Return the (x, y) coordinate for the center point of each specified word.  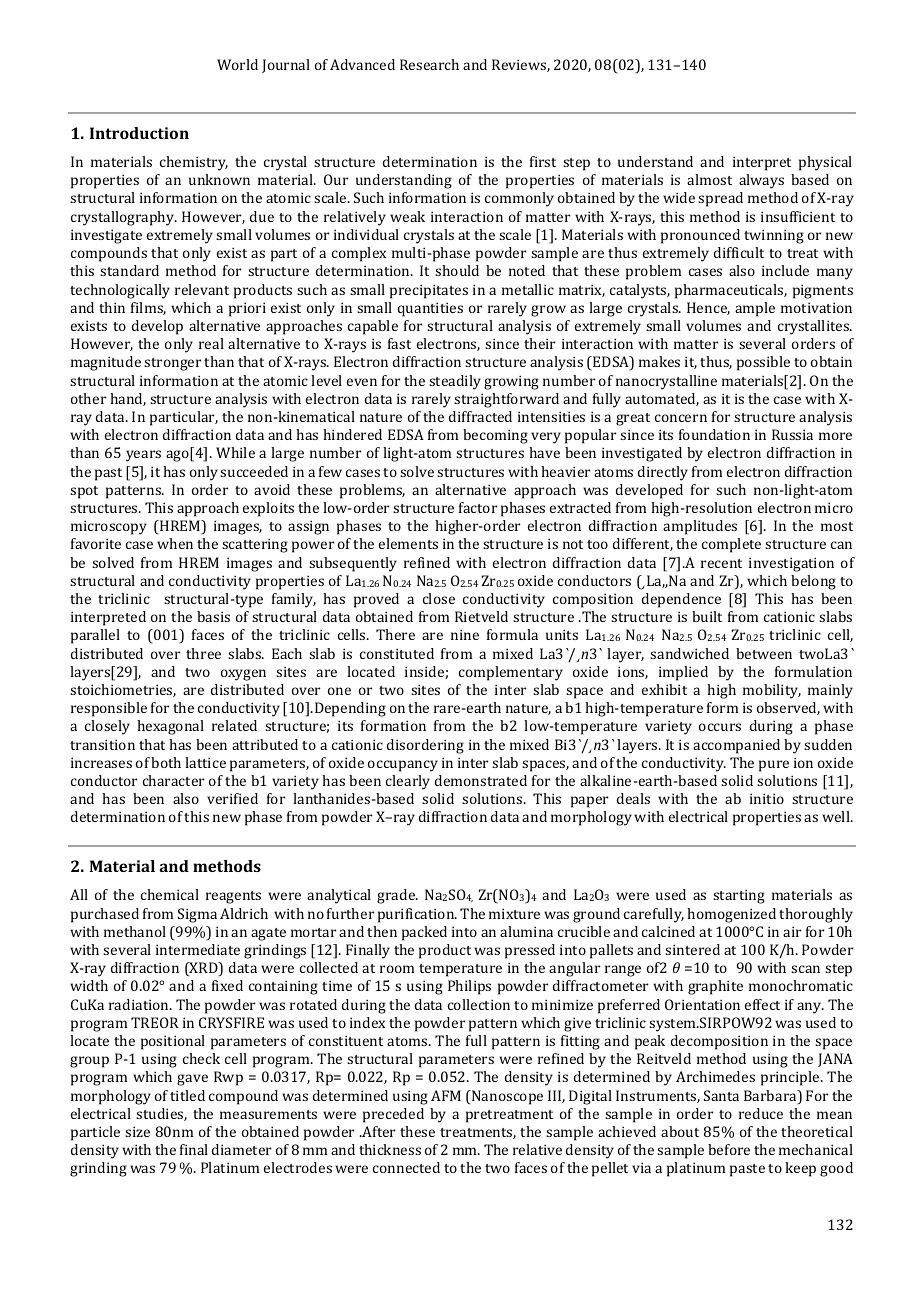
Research (429, 64)
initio (767, 798)
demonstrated (481, 780)
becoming (495, 436)
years (143, 456)
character (173, 780)
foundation (714, 434)
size (137, 1131)
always (761, 181)
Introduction (139, 133)
